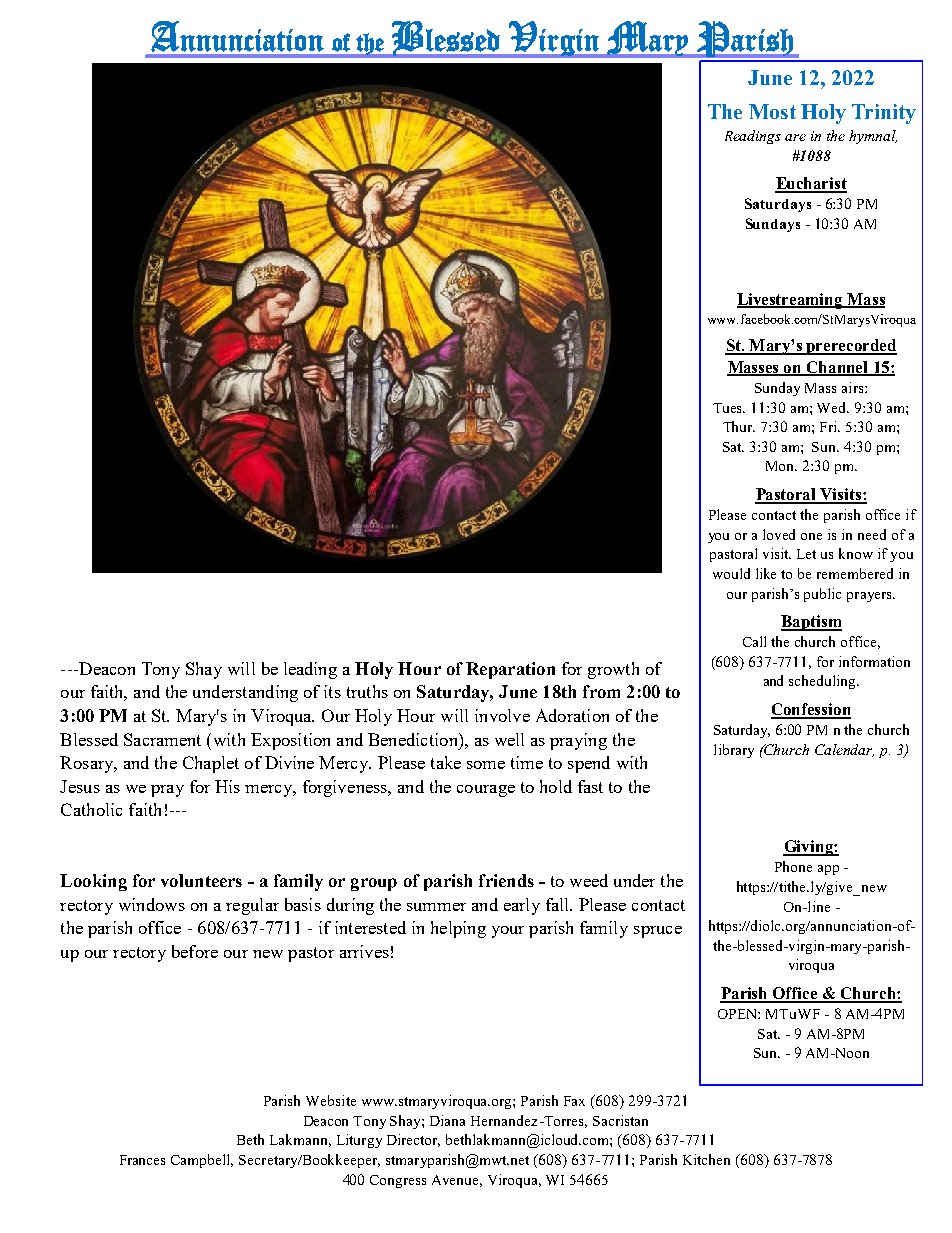 This document has height=1233, width=952. What do you see at coordinates (310, 670) in the document?
I see `leading` at bounding box center [310, 670].
